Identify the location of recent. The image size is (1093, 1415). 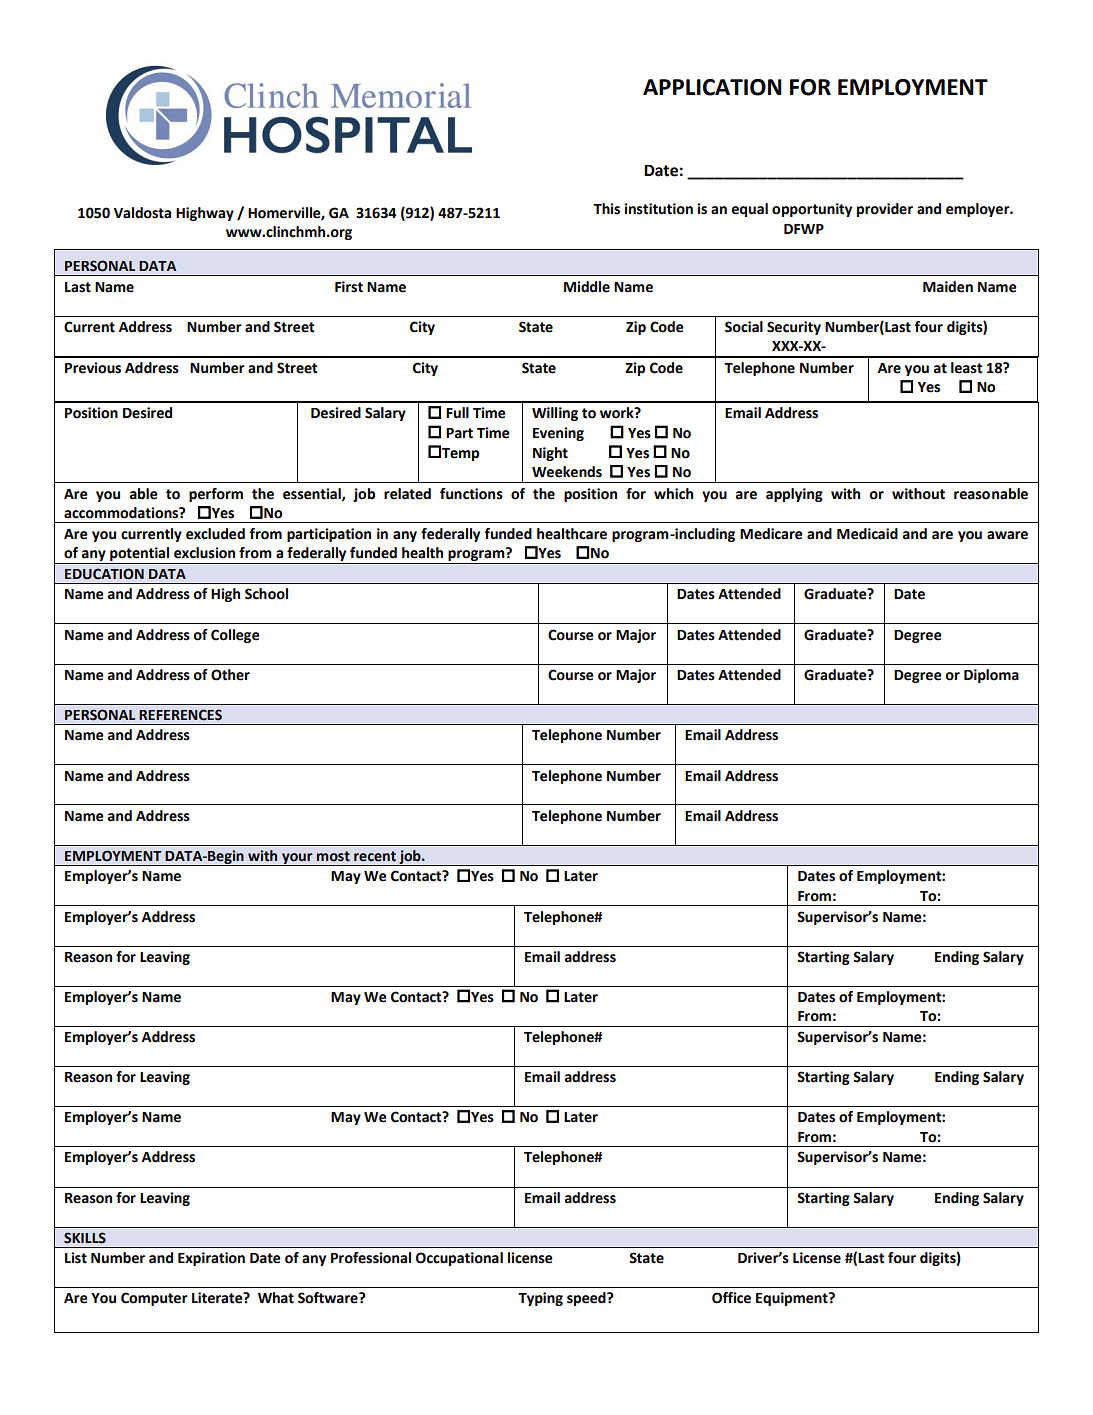
(375, 856).
